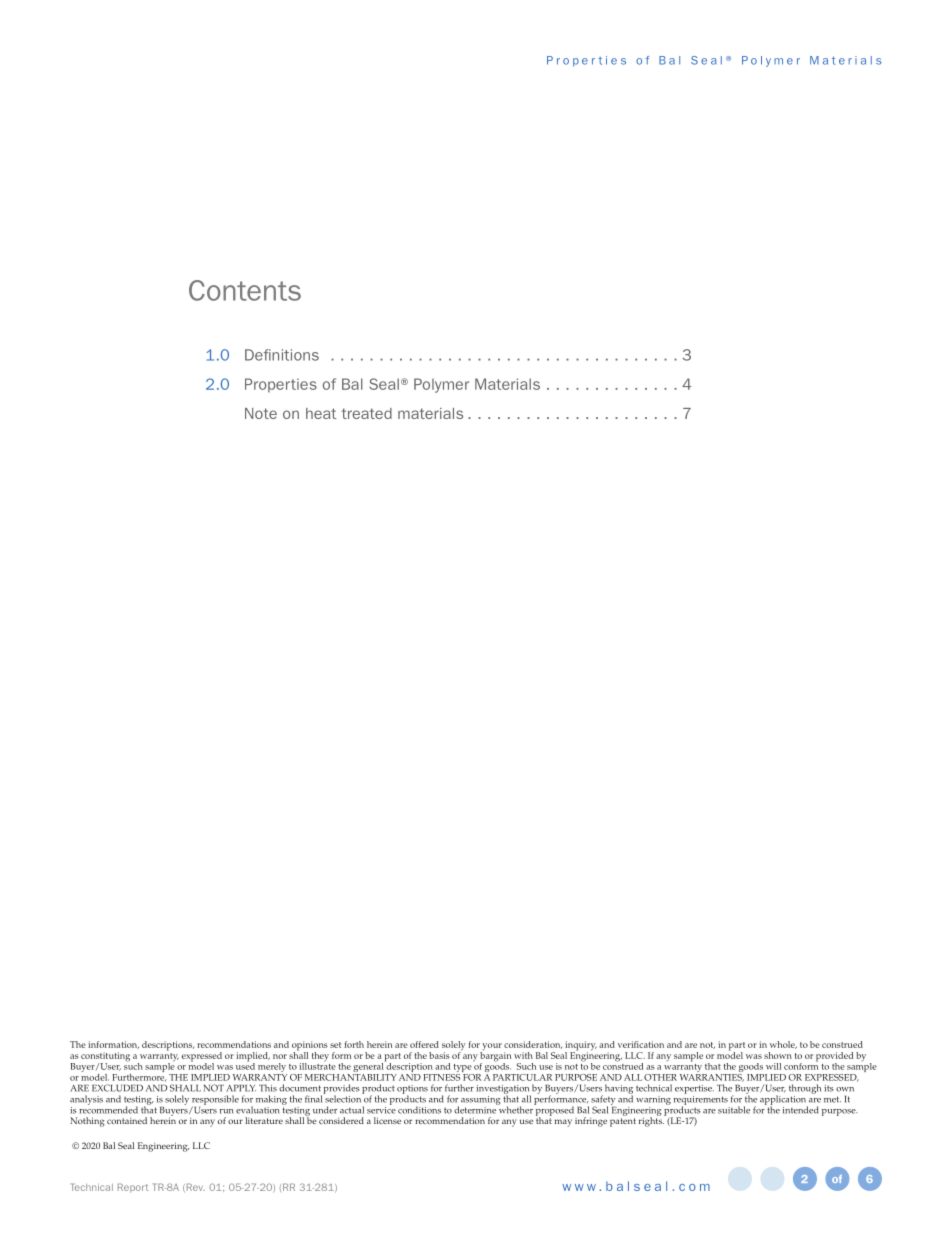 The image size is (952, 1233). Describe the element at coordinates (282, 355) in the image. I see `Definitions` at that location.
